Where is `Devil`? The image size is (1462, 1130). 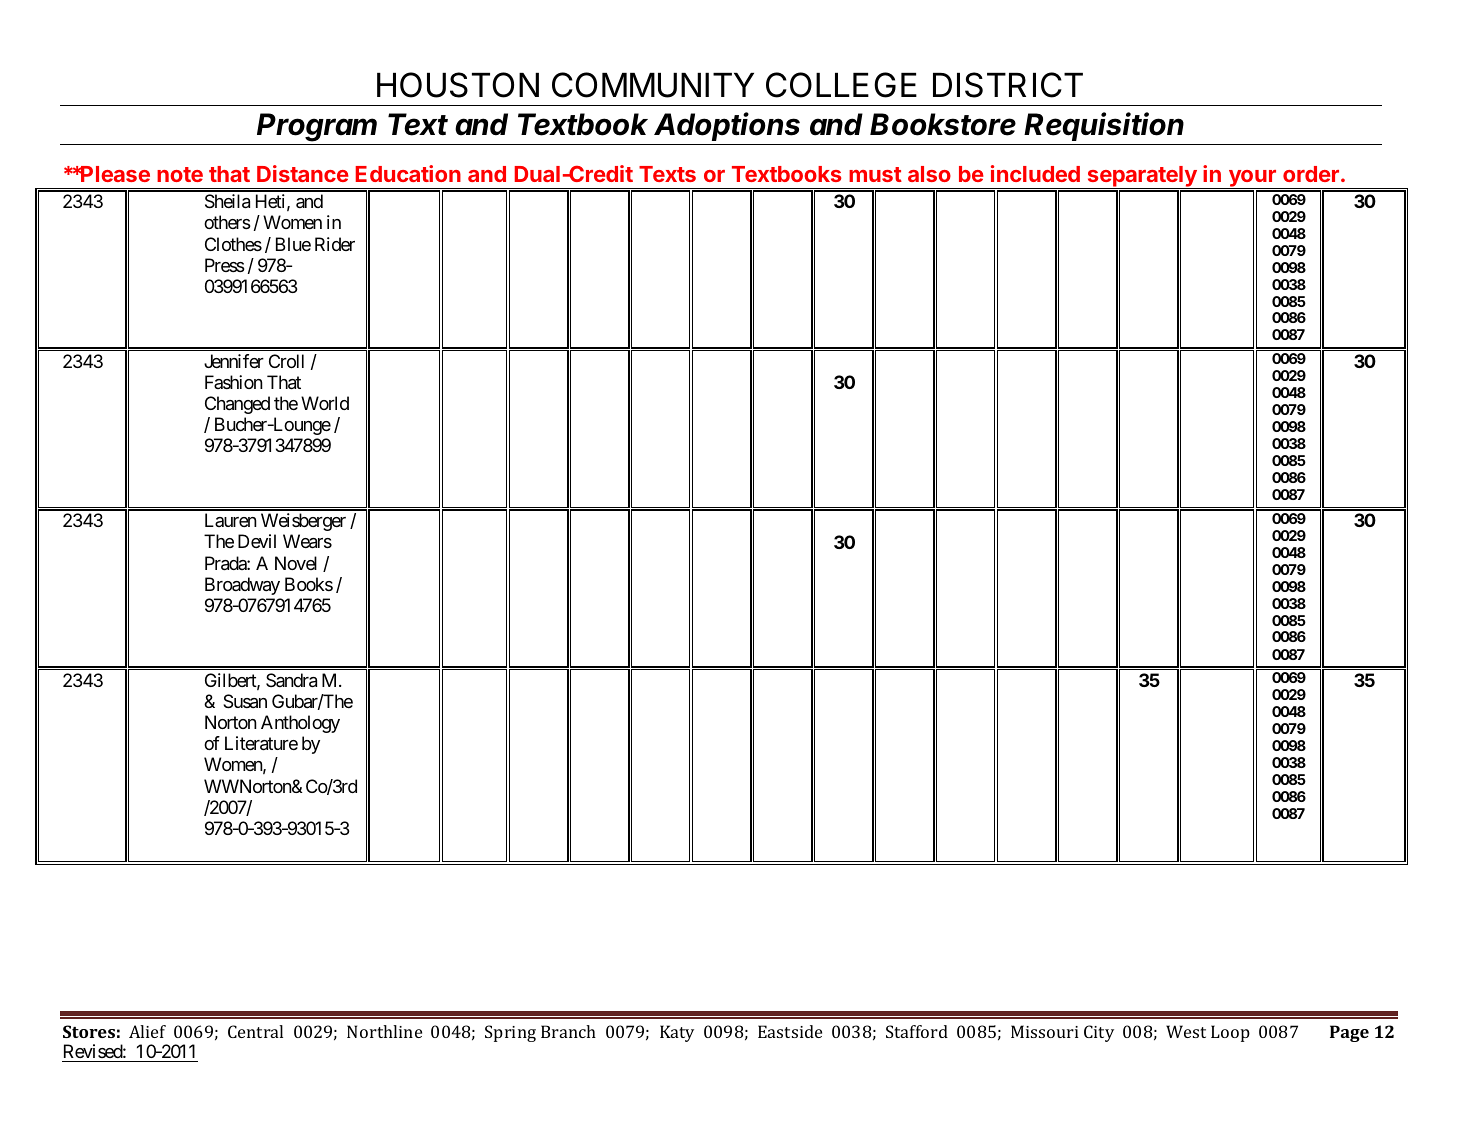 Devil is located at coordinates (257, 541).
